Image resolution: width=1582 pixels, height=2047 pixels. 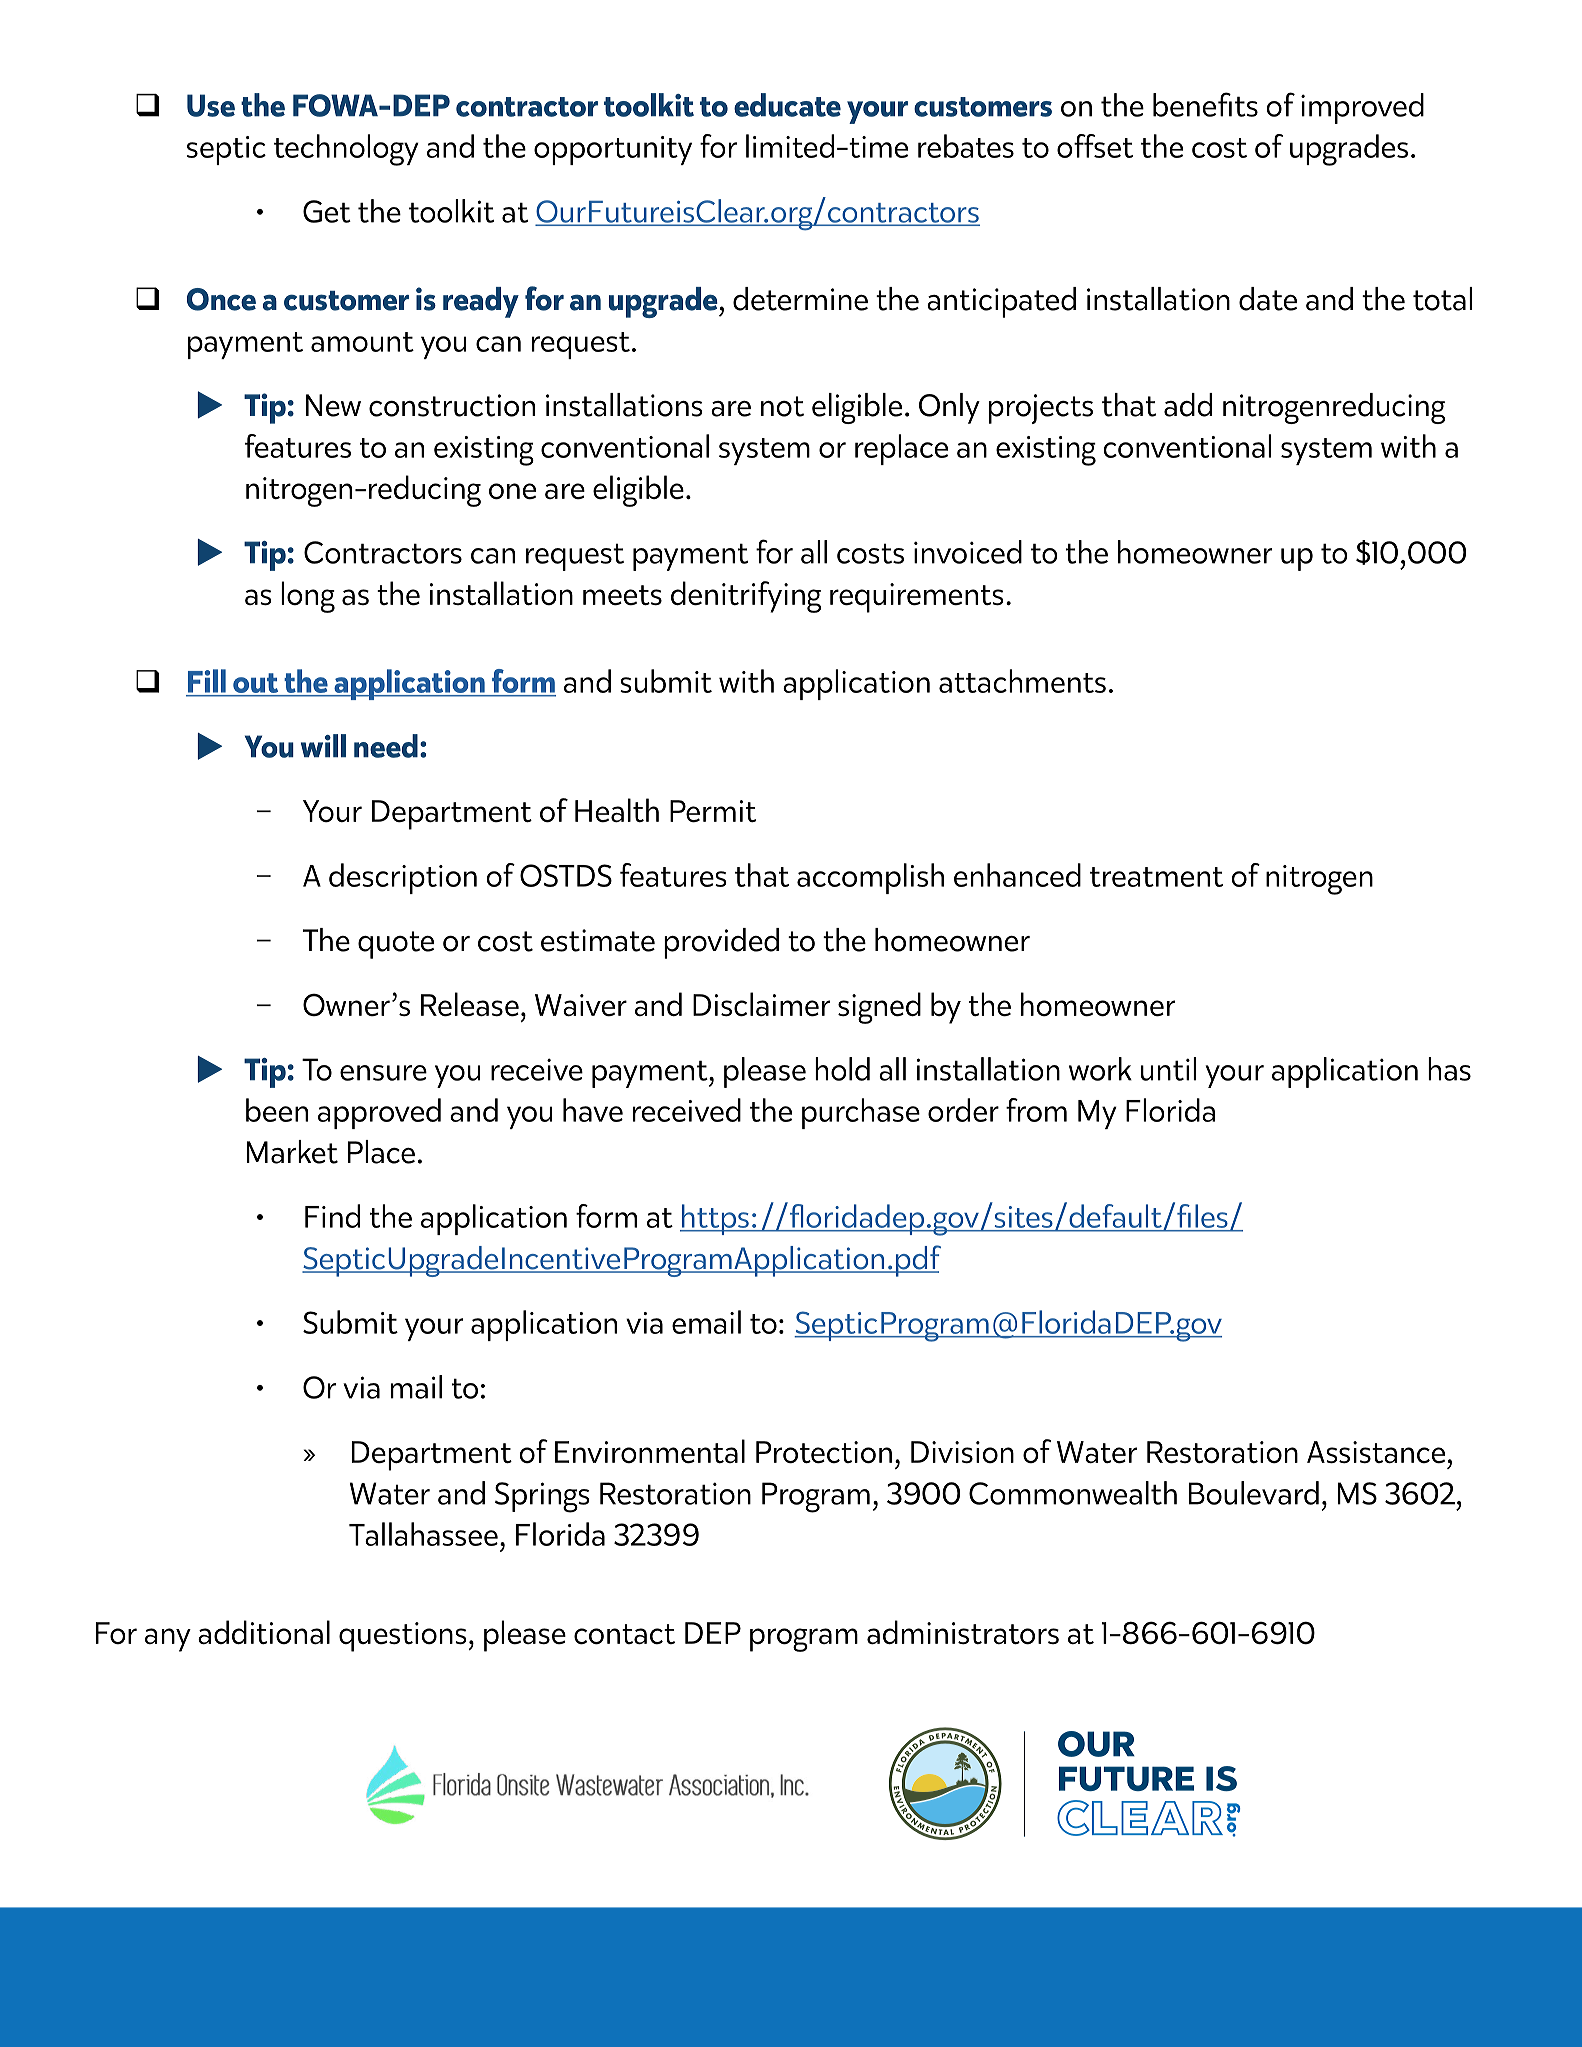 I want to click on additional, so click(x=264, y=1632).
